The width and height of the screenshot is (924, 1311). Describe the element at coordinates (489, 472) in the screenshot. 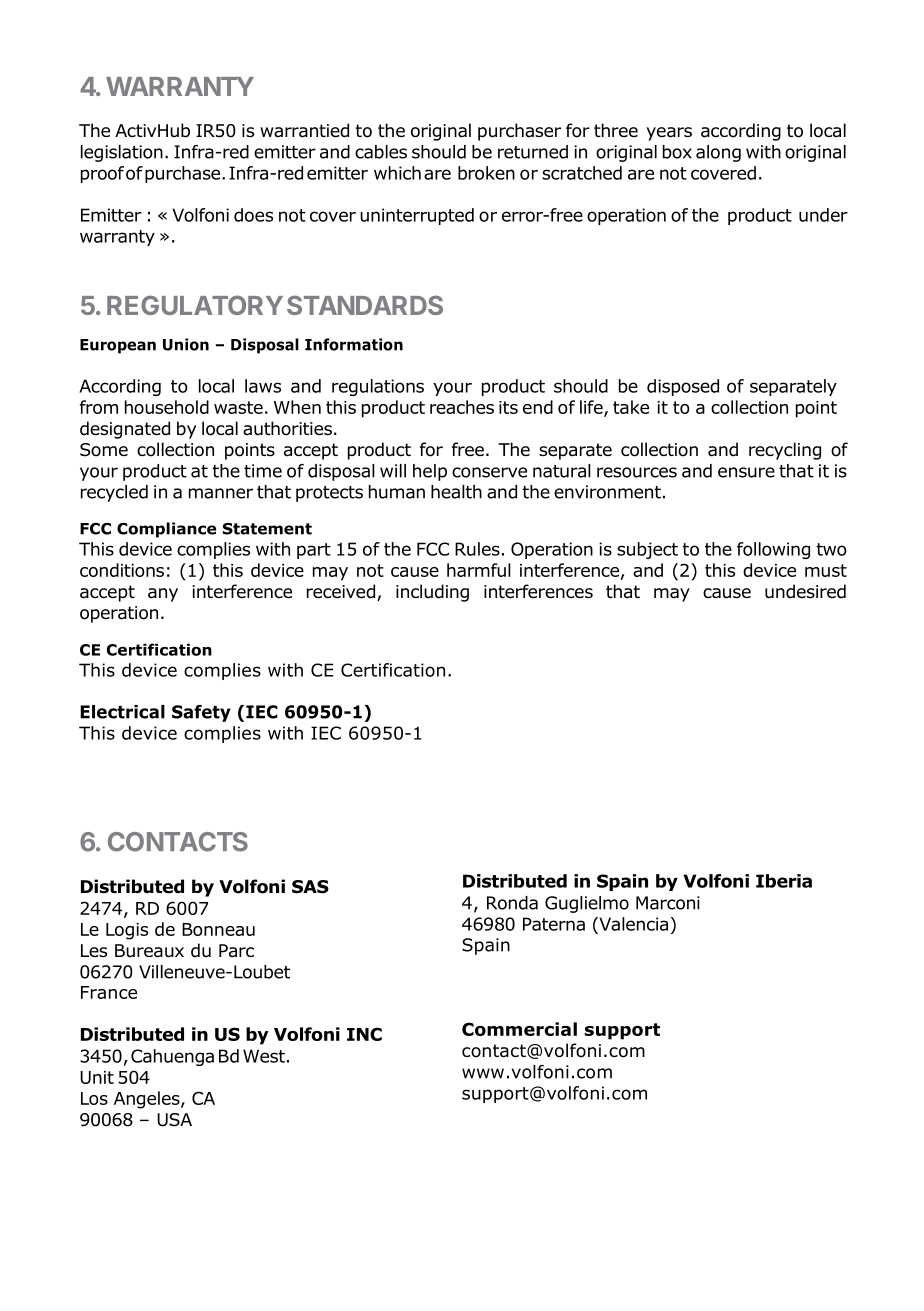

I see `conserve` at that location.
